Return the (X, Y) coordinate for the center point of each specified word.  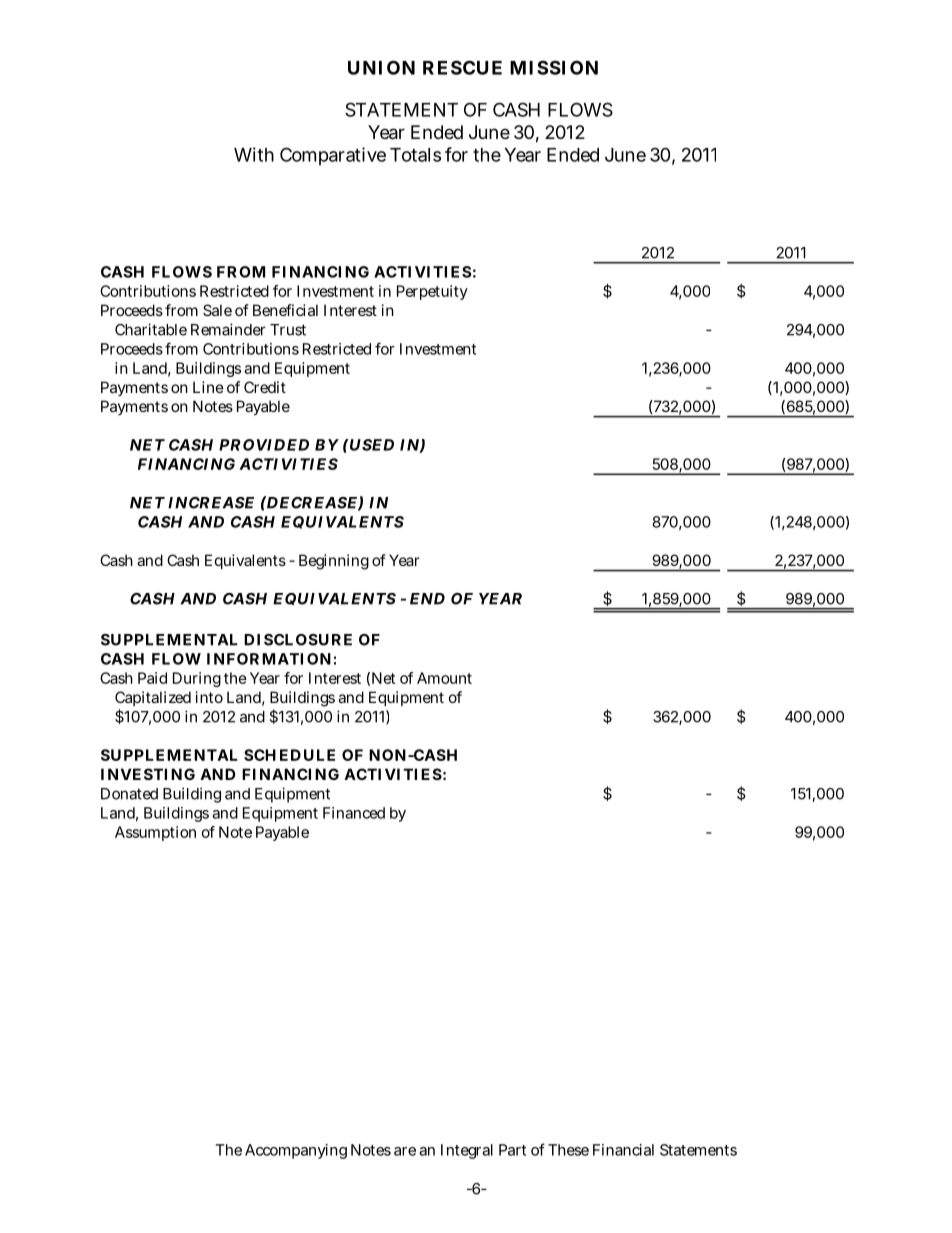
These (568, 1150)
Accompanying (296, 1151)
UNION (381, 67)
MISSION (554, 67)
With (254, 154)
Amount (444, 678)
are (405, 1151)
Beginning (334, 562)
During (197, 679)
